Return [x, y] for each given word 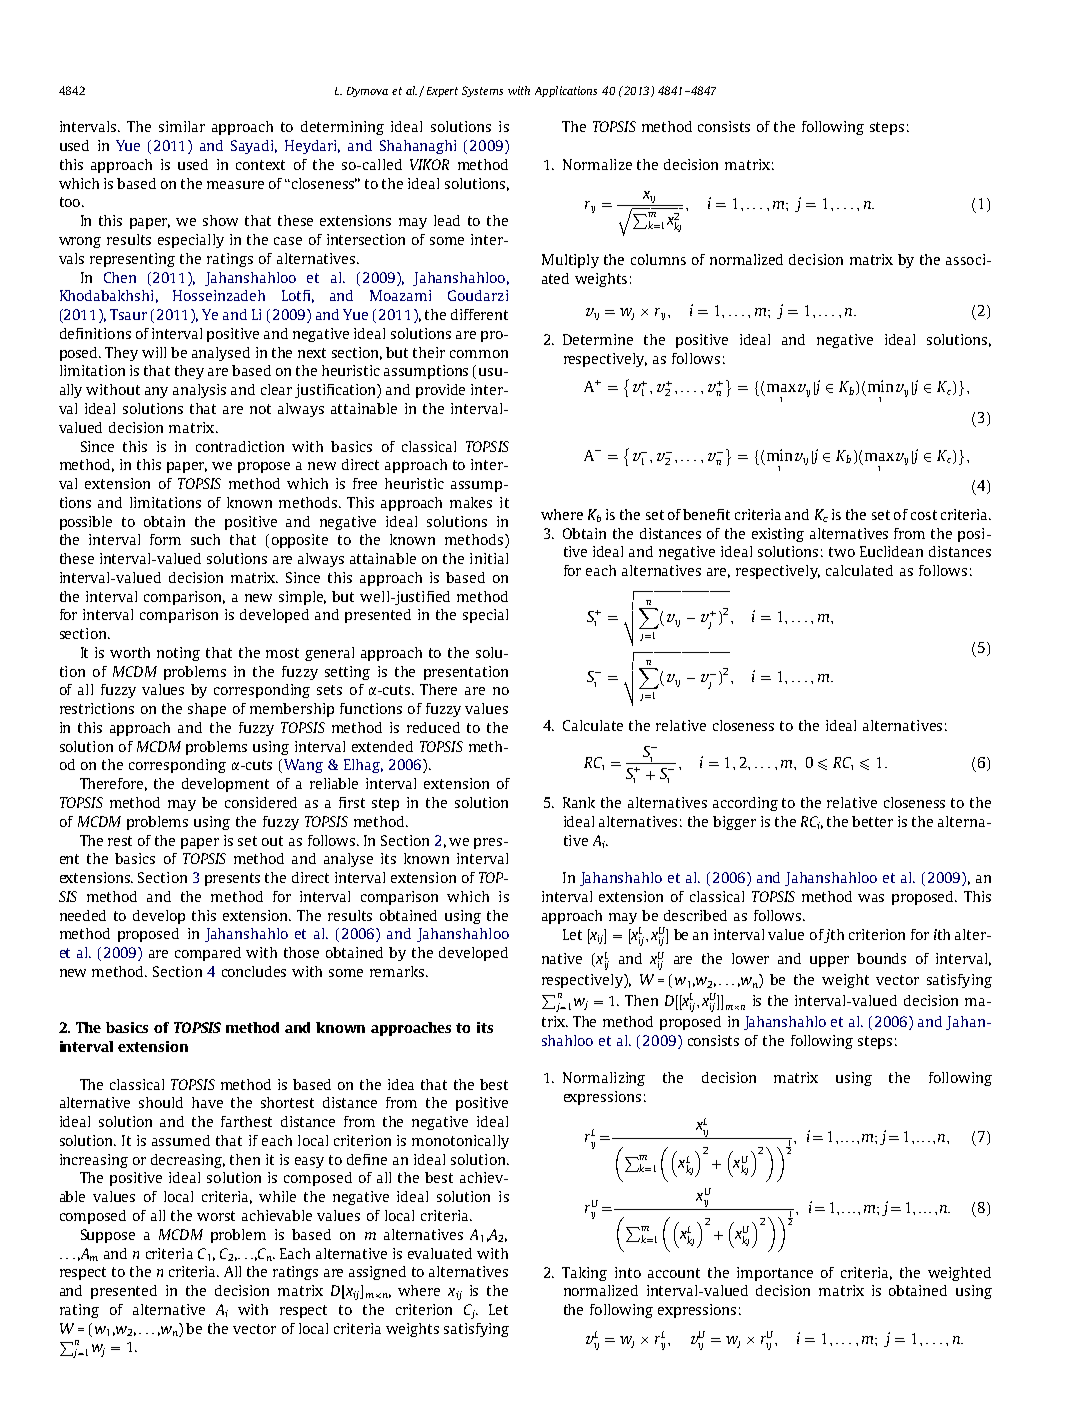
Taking [584, 1274]
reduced [433, 727]
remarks [398, 971]
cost [924, 515]
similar [182, 126]
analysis [199, 391]
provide [440, 391]
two [842, 552]
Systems [482, 91]
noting [178, 654]
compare [203, 955]
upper [829, 961]
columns [658, 259]
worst [216, 1216]
